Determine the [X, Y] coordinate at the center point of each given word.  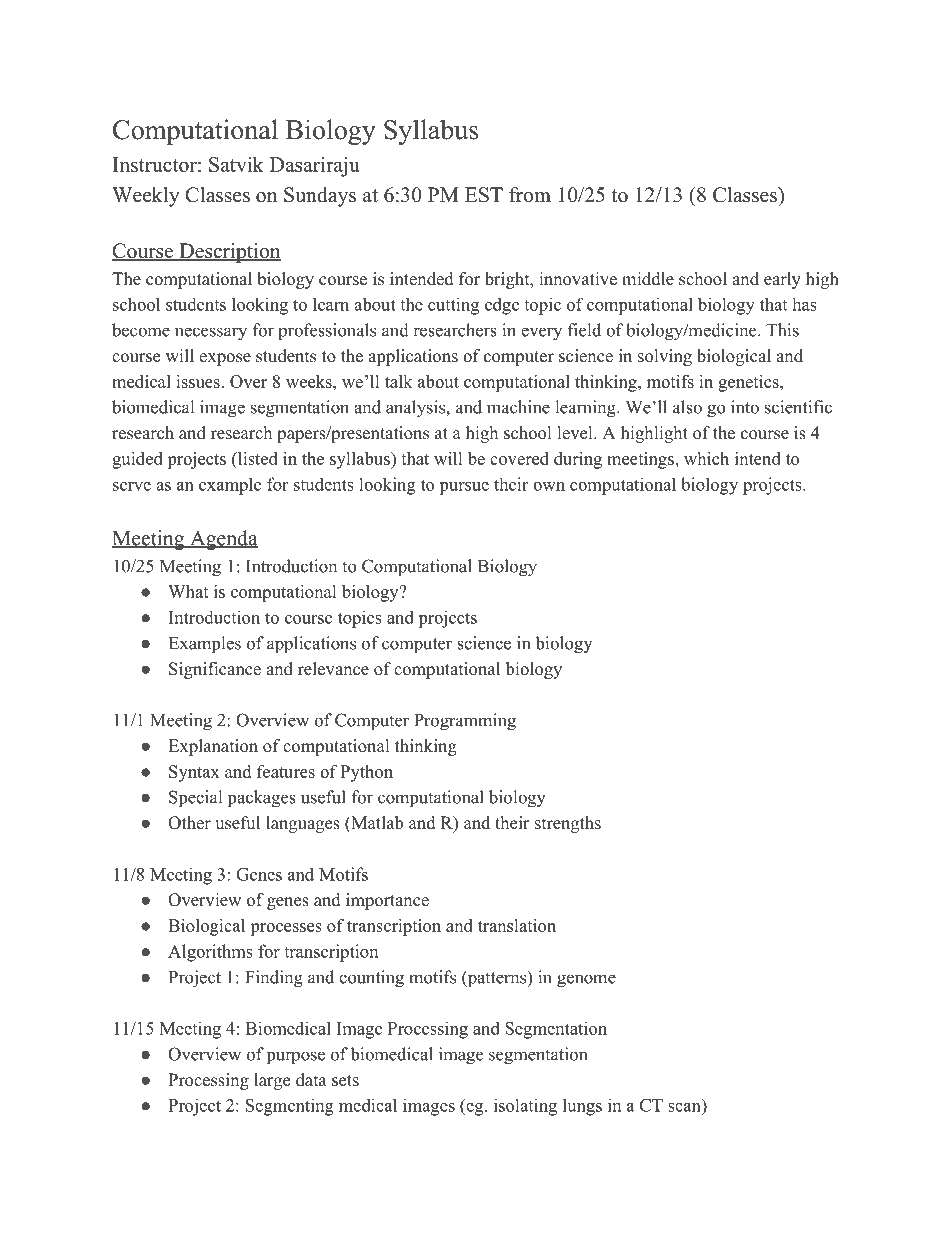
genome [586, 981]
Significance [215, 670]
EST [484, 195]
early [782, 280]
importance [387, 901]
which [706, 458]
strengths [568, 824]
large [272, 1081]
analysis [416, 409]
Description [229, 253]
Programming [465, 722]
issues [199, 381]
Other [189, 823]
